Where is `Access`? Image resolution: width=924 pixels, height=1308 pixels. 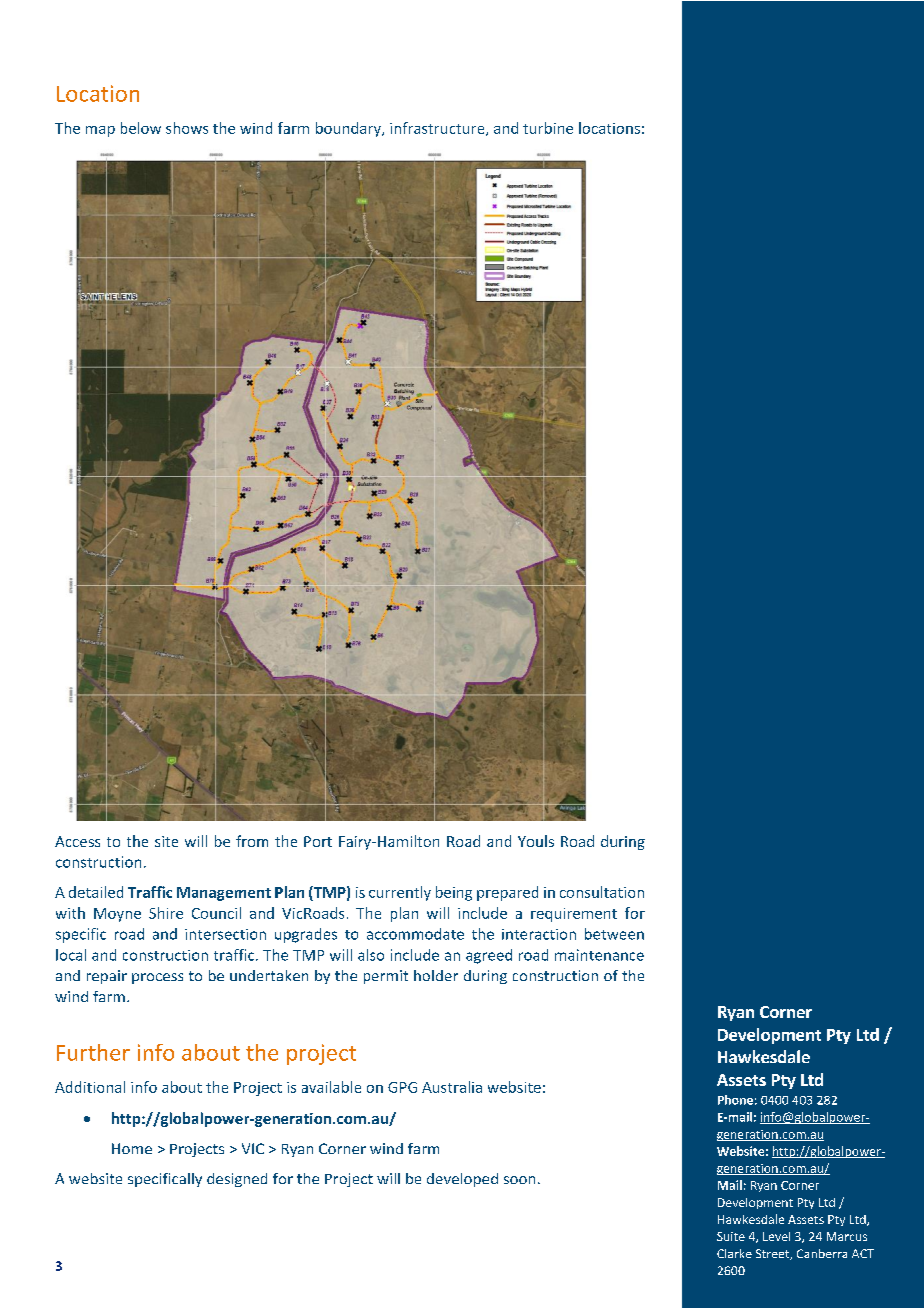
Access is located at coordinates (77, 841).
